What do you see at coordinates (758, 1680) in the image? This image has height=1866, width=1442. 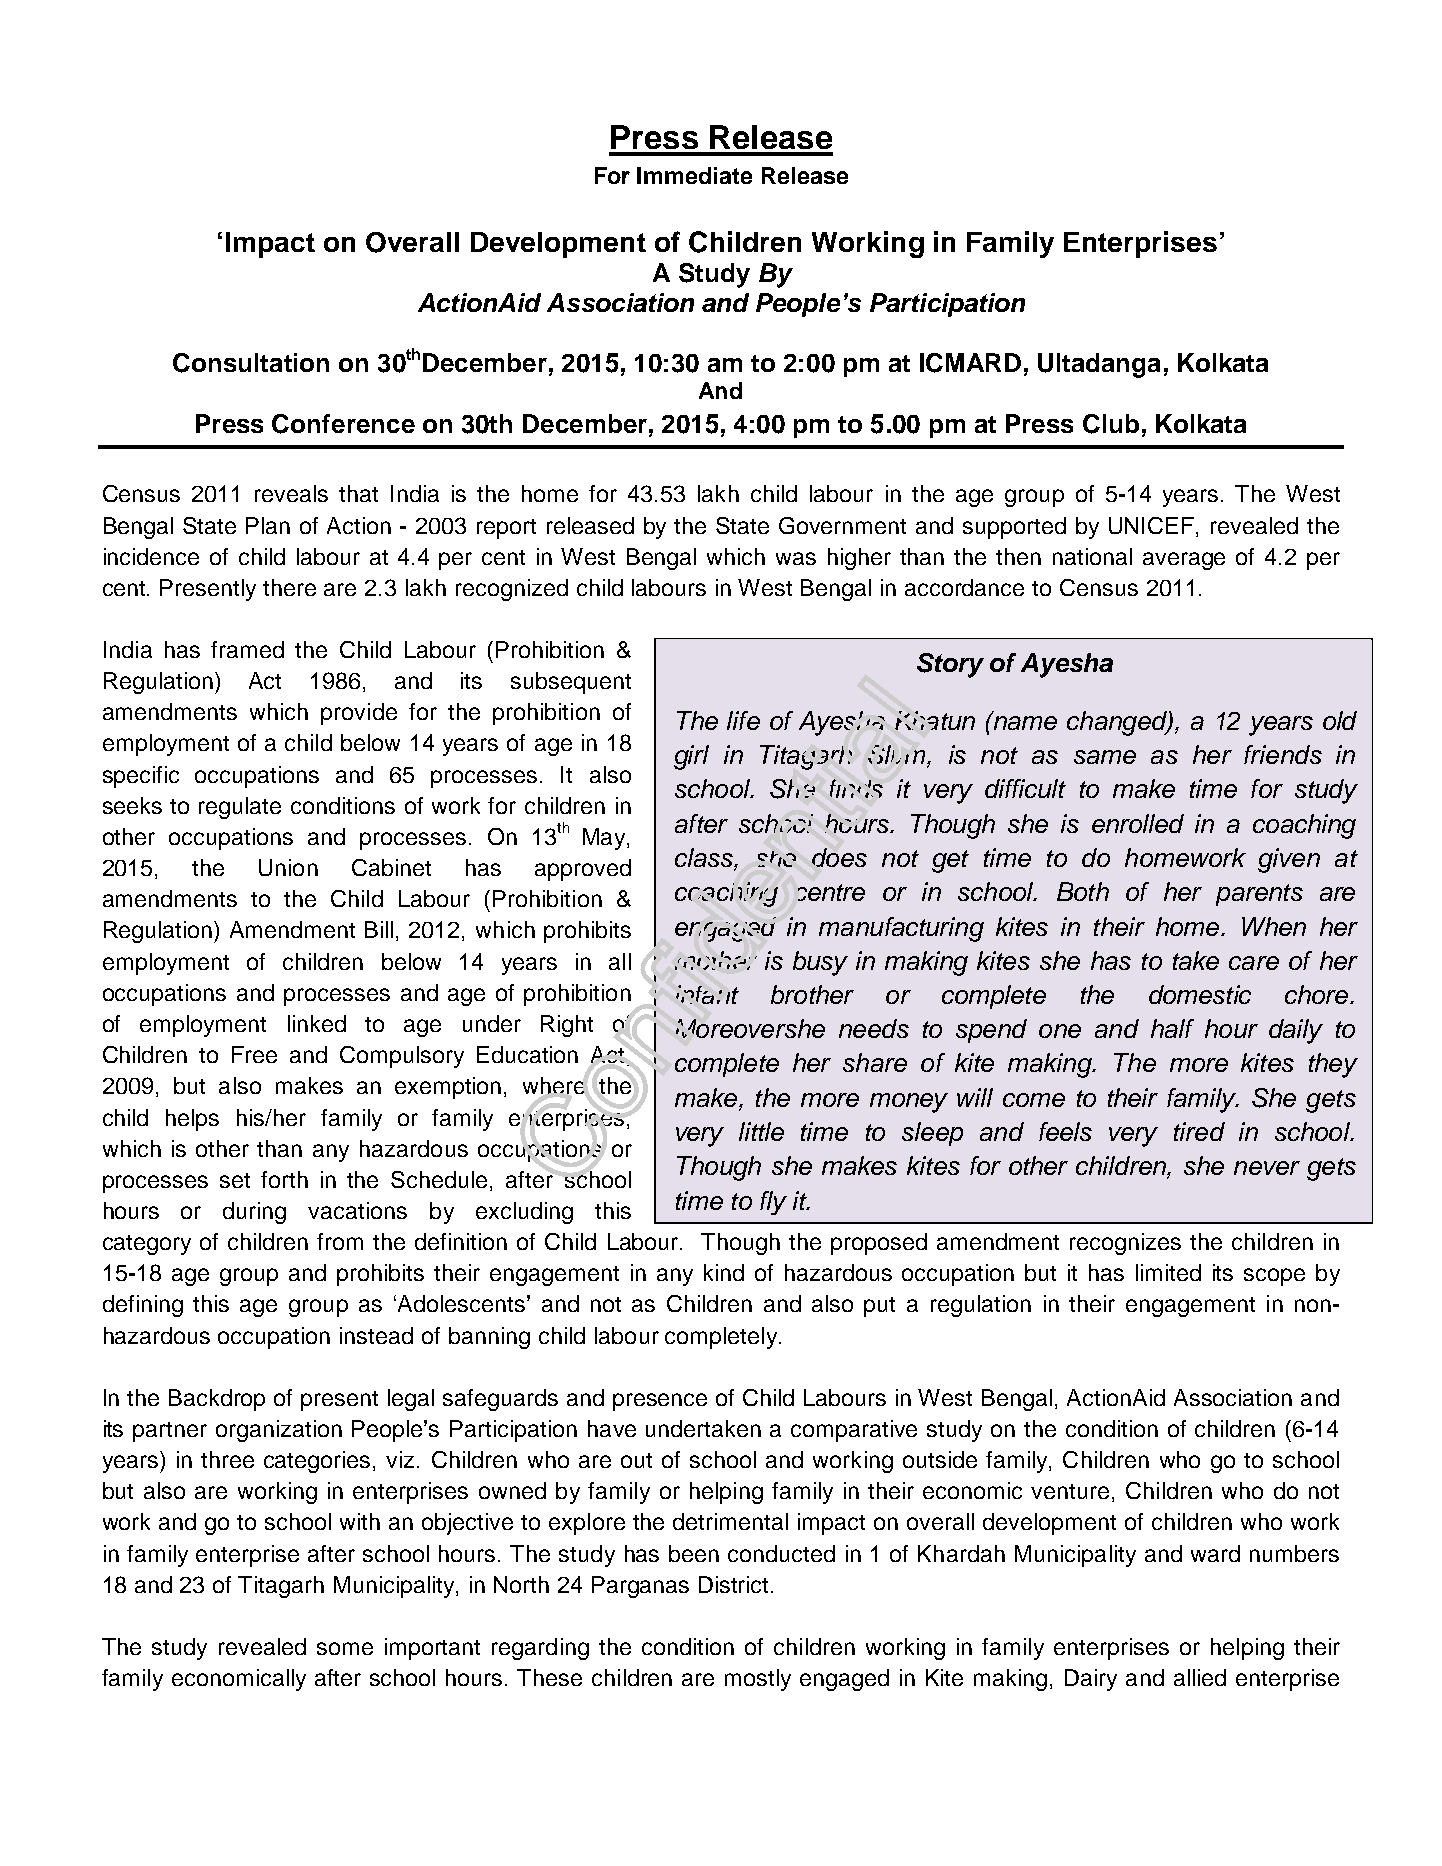 I see `mostly` at bounding box center [758, 1680].
